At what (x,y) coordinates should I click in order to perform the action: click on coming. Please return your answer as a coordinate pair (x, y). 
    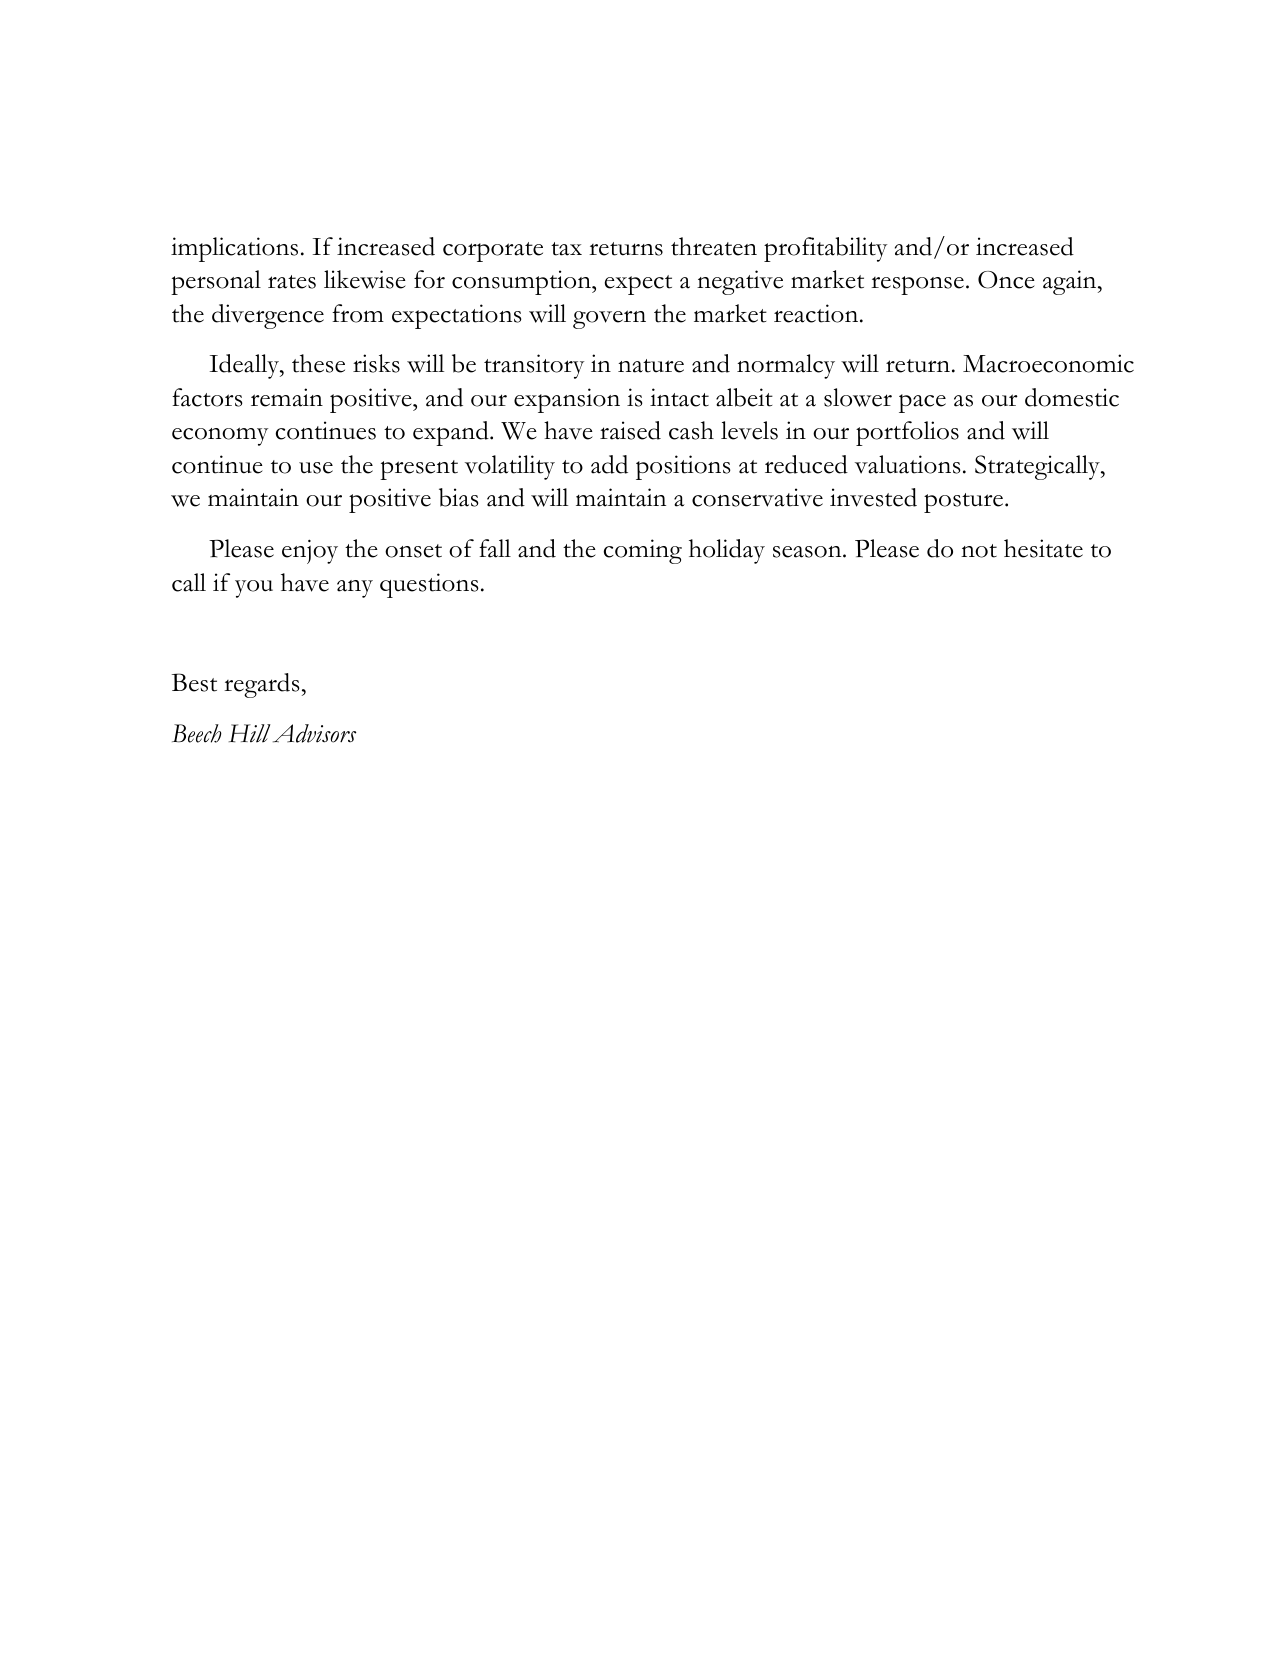
    Looking at the image, I should click on (643, 551).
